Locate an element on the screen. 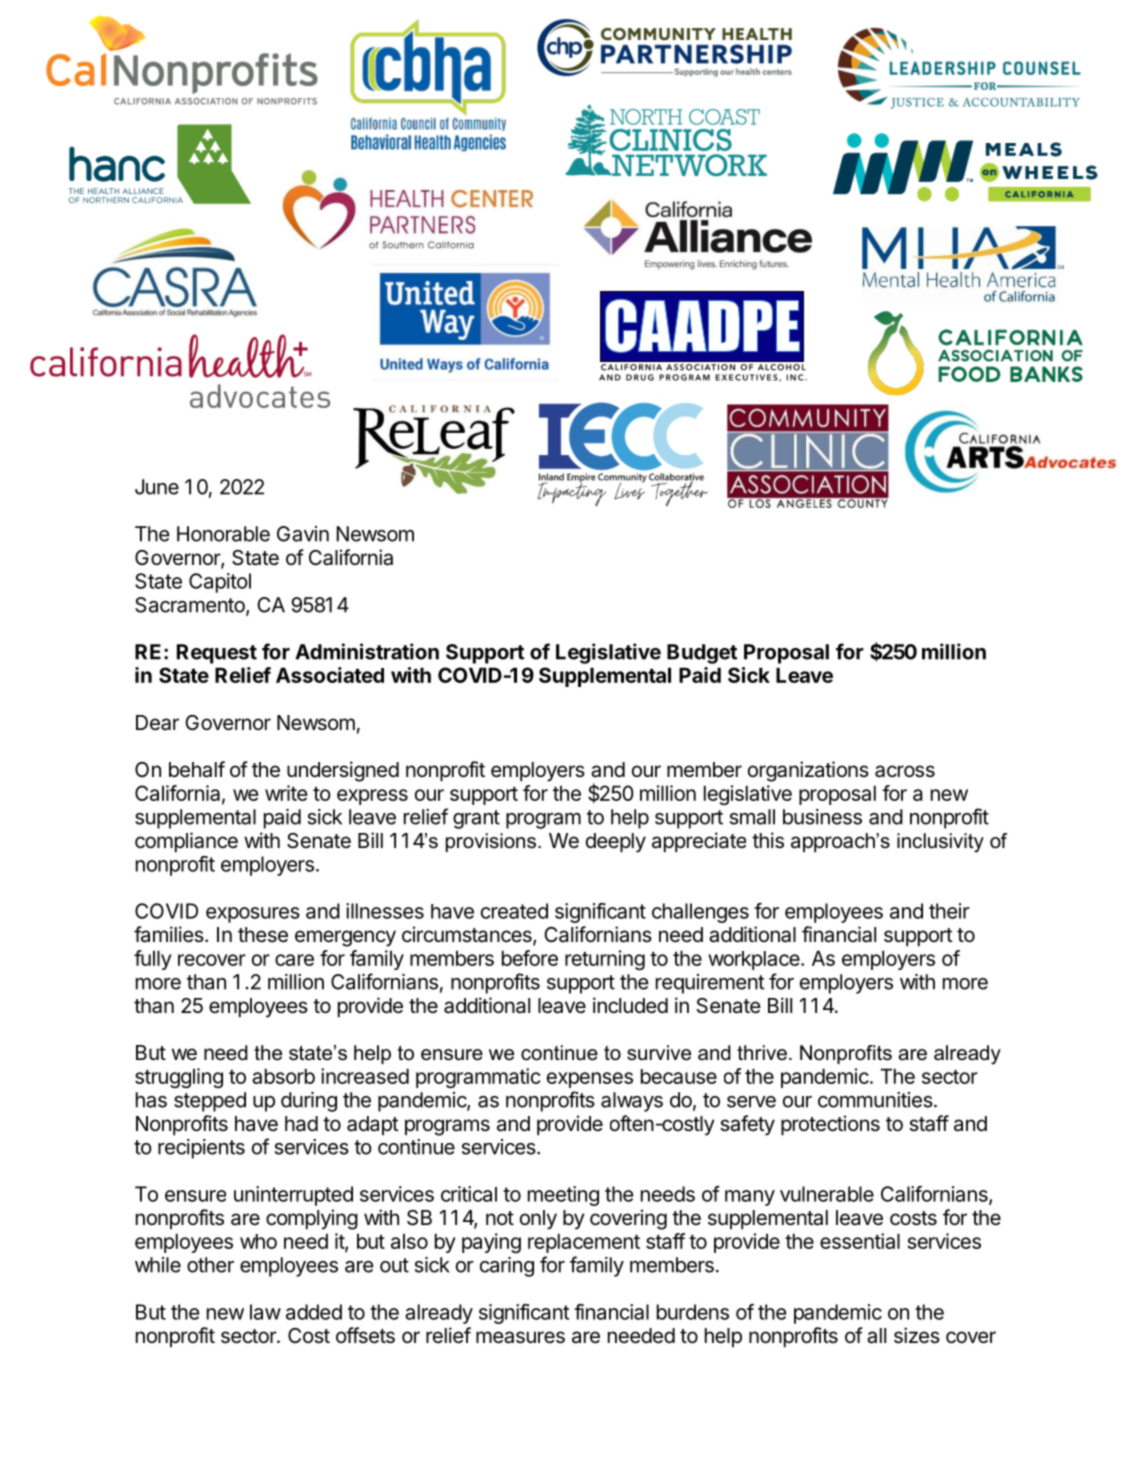 The image size is (1141, 1476). their is located at coordinates (949, 911).
